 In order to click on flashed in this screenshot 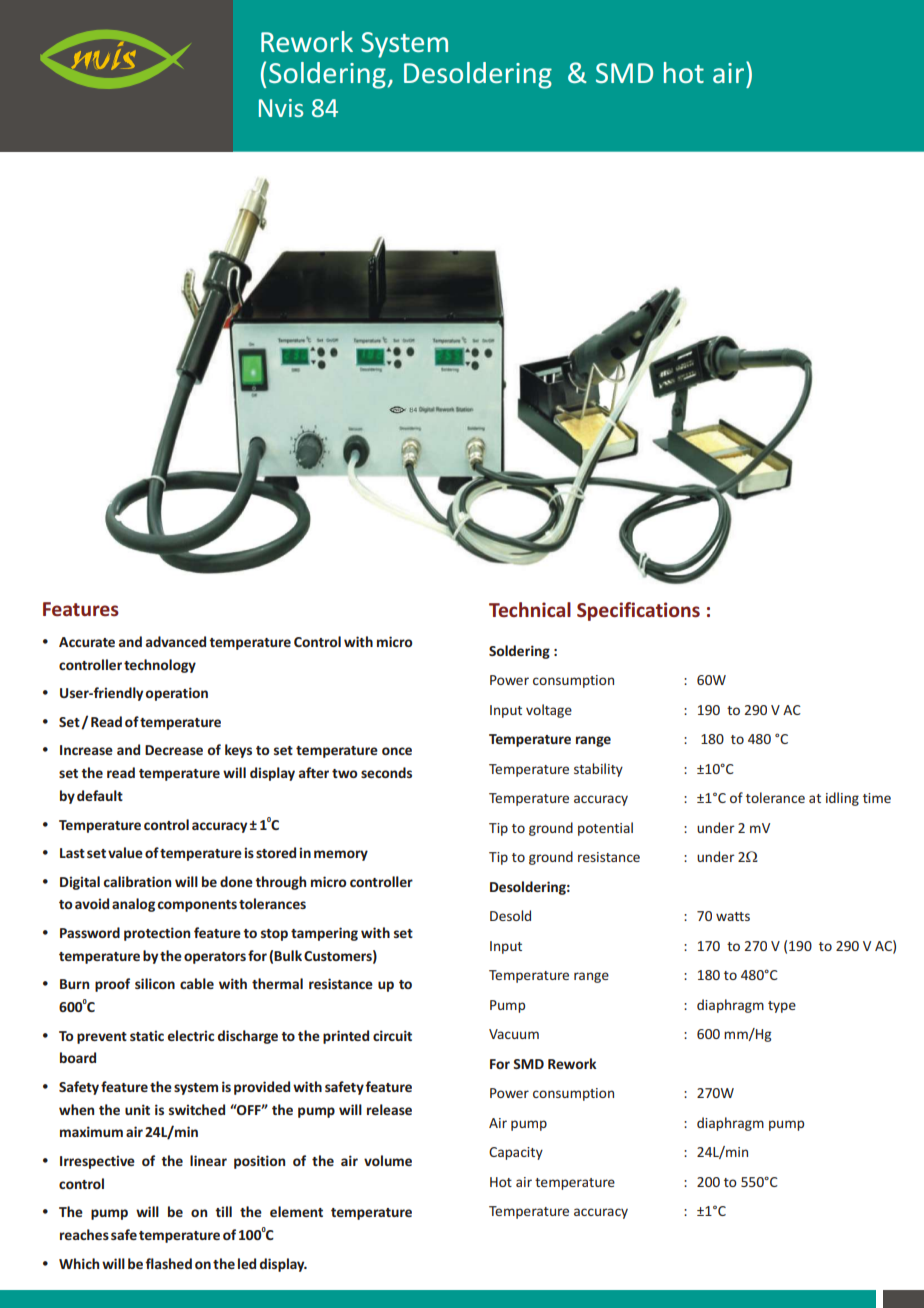, I will do `click(168, 1263)`.
